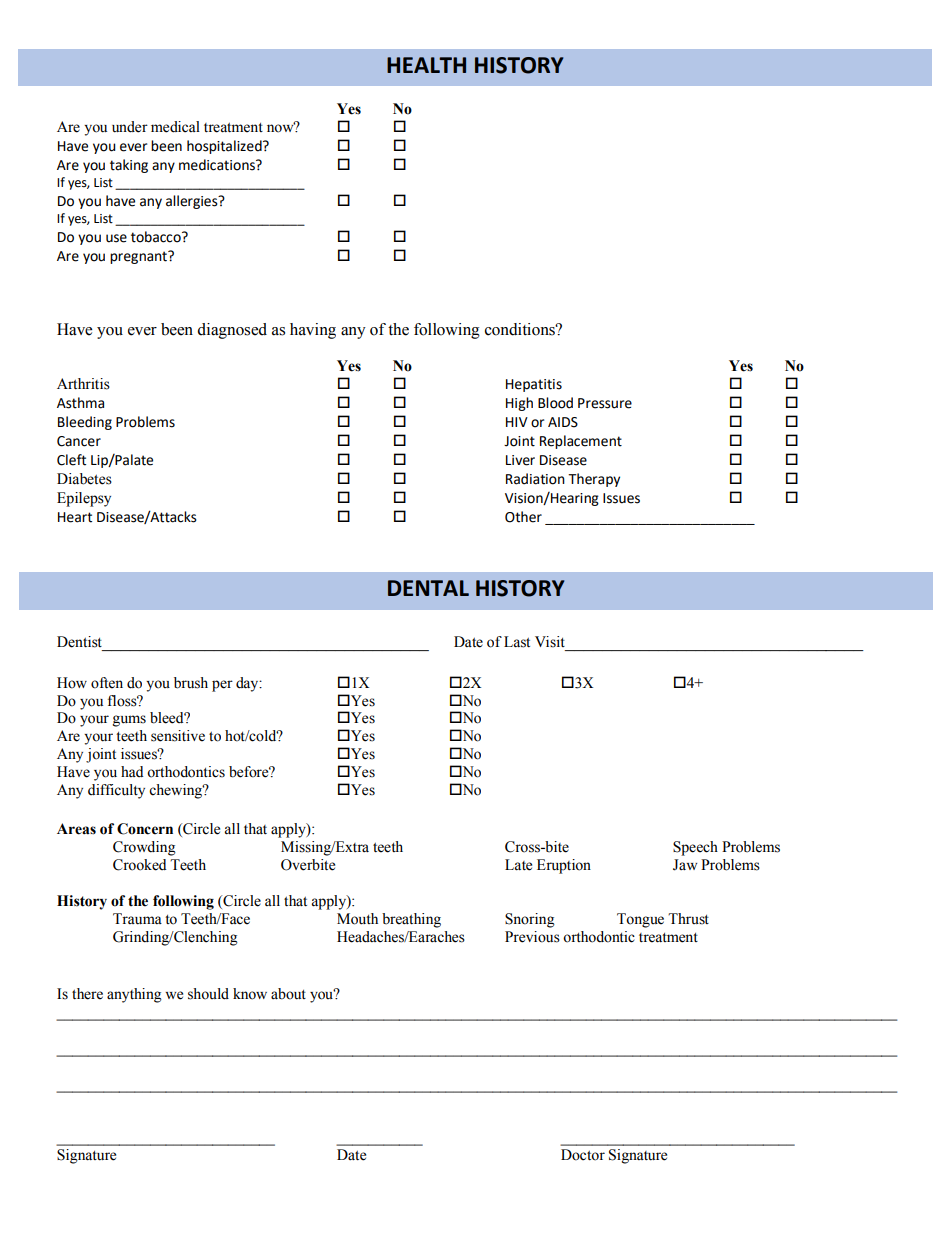  What do you see at coordinates (426, 65) in the document?
I see `HEALTH` at bounding box center [426, 65].
